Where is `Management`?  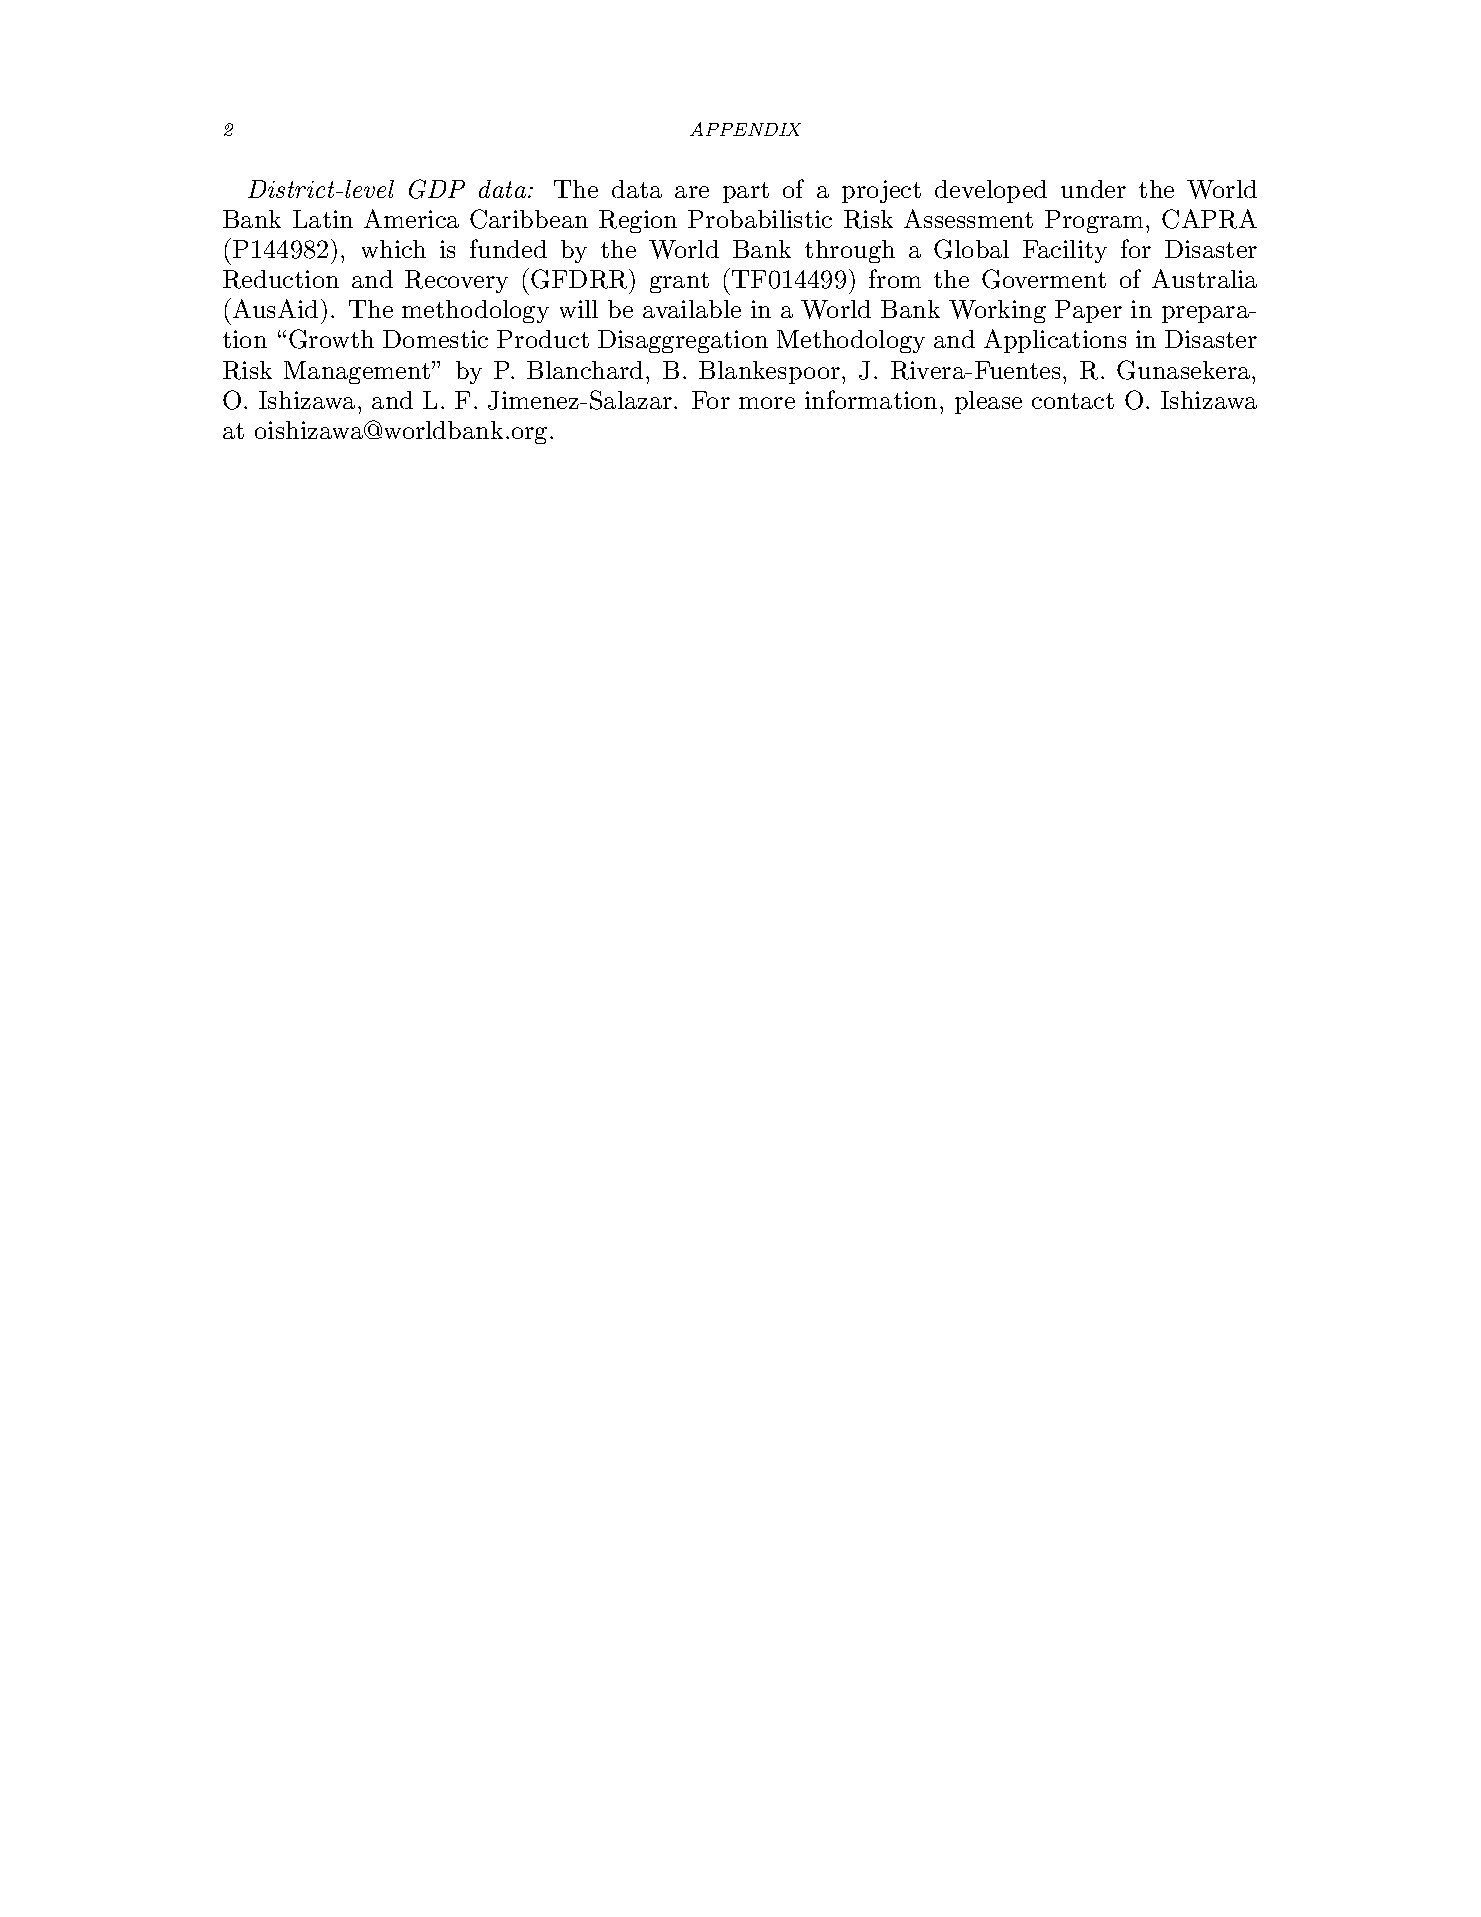 Management is located at coordinates (358, 372).
